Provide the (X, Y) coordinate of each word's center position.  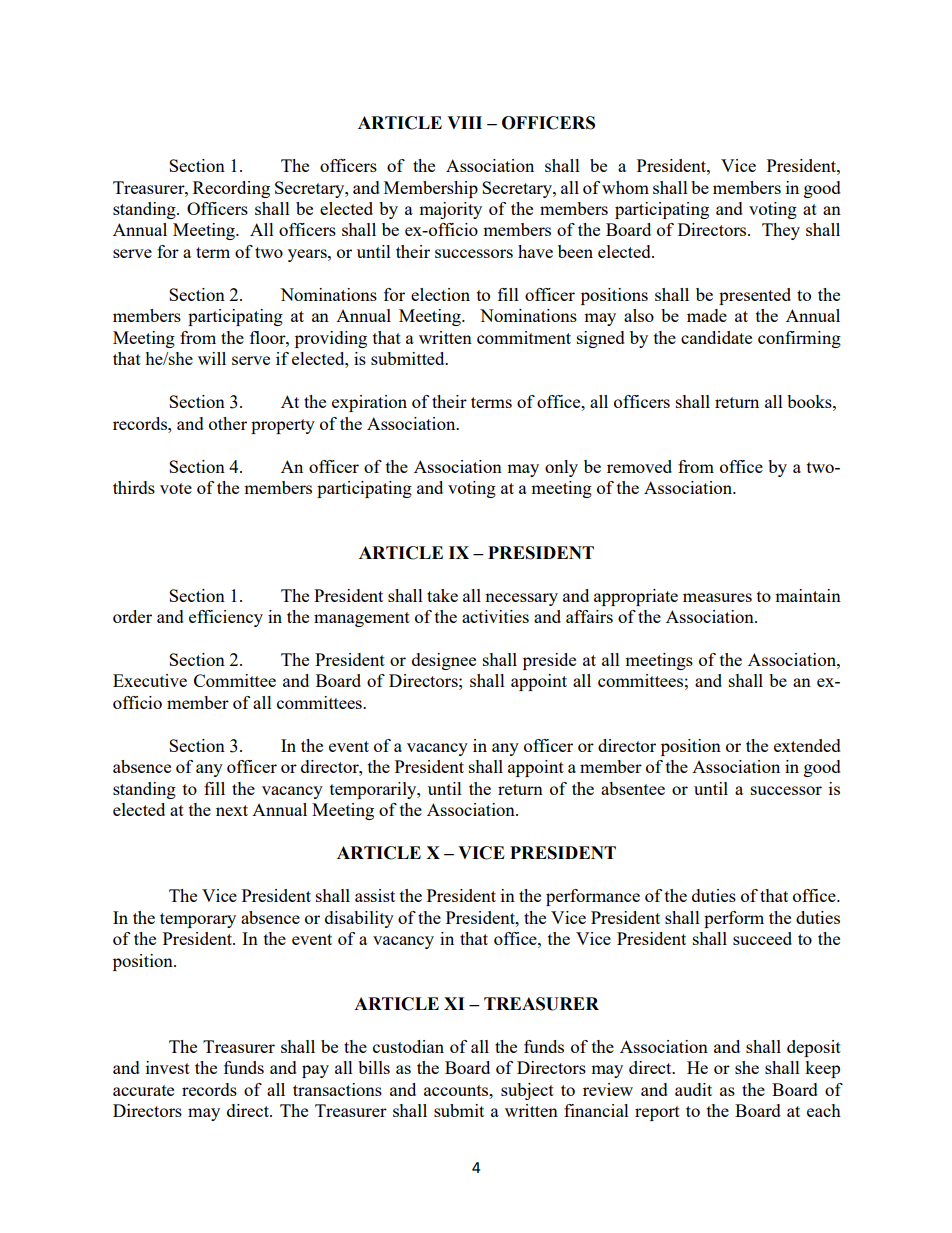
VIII (464, 122)
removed (639, 466)
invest (168, 1067)
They (781, 231)
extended (807, 745)
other (228, 423)
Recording (231, 189)
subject (527, 1091)
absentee (633, 788)
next (232, 810)
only (561, 468)
